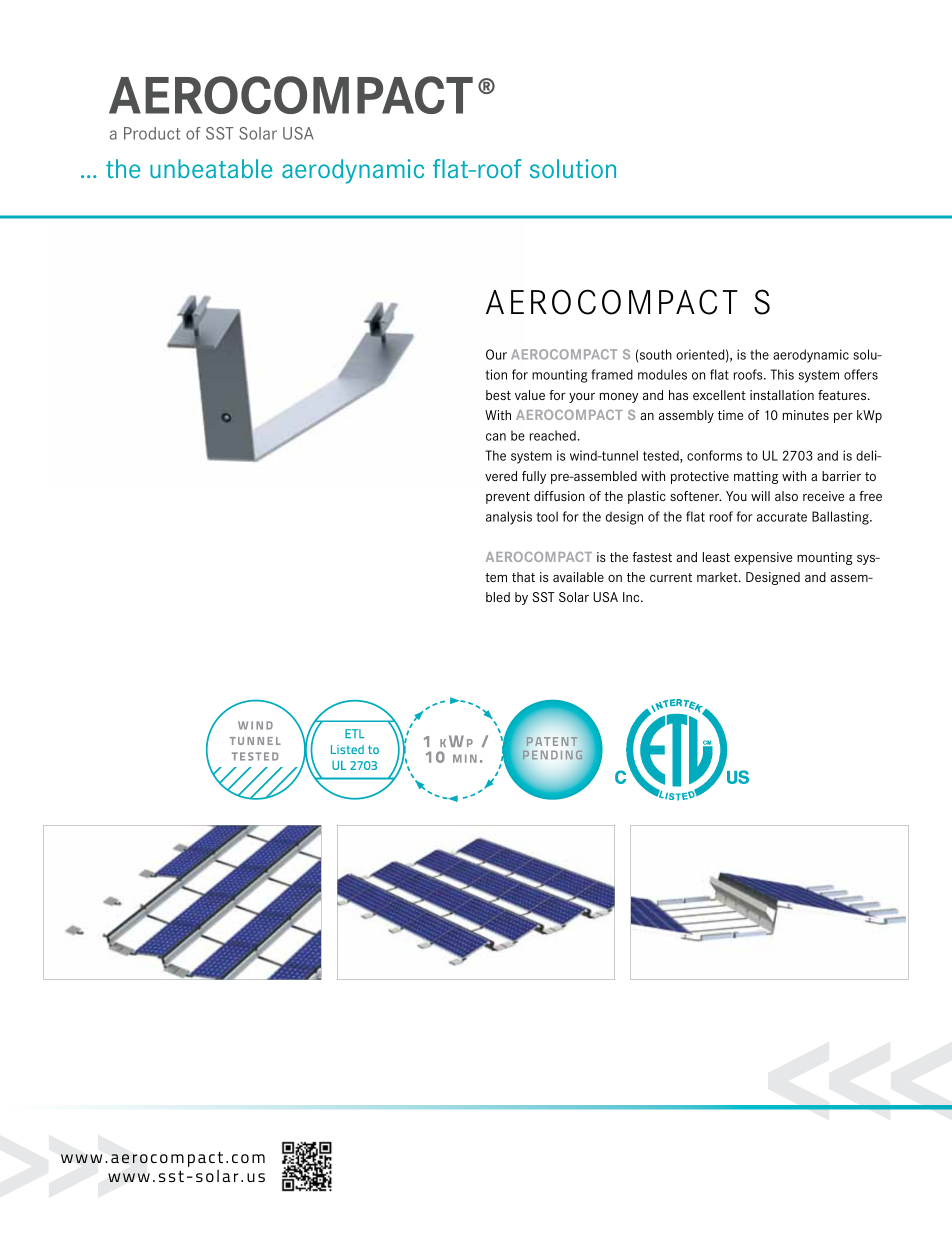  Describe the element at coordinates (805, 415) in the screenshot. I see `minutes` at that location.
